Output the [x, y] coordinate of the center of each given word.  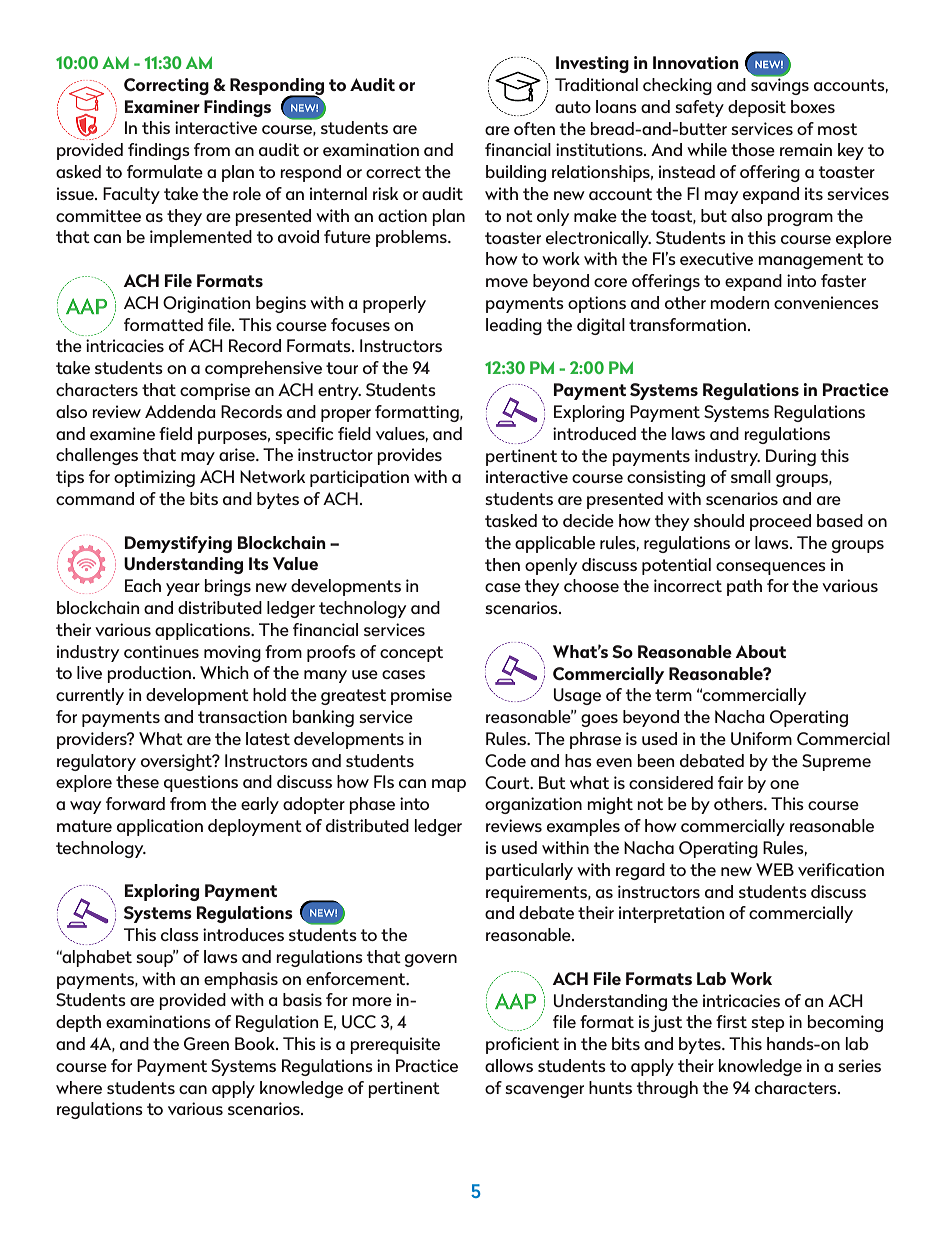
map [449, 785]
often [534, 128]
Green [206, 1044]
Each [143, 585]
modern [740, 302]
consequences [771, 568]
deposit [757, 108]
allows [509, 1065]
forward [135, 803]
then [502, 564]
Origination [207, 304]
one [784, 784]
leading [514, 326]
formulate [165, 171]
